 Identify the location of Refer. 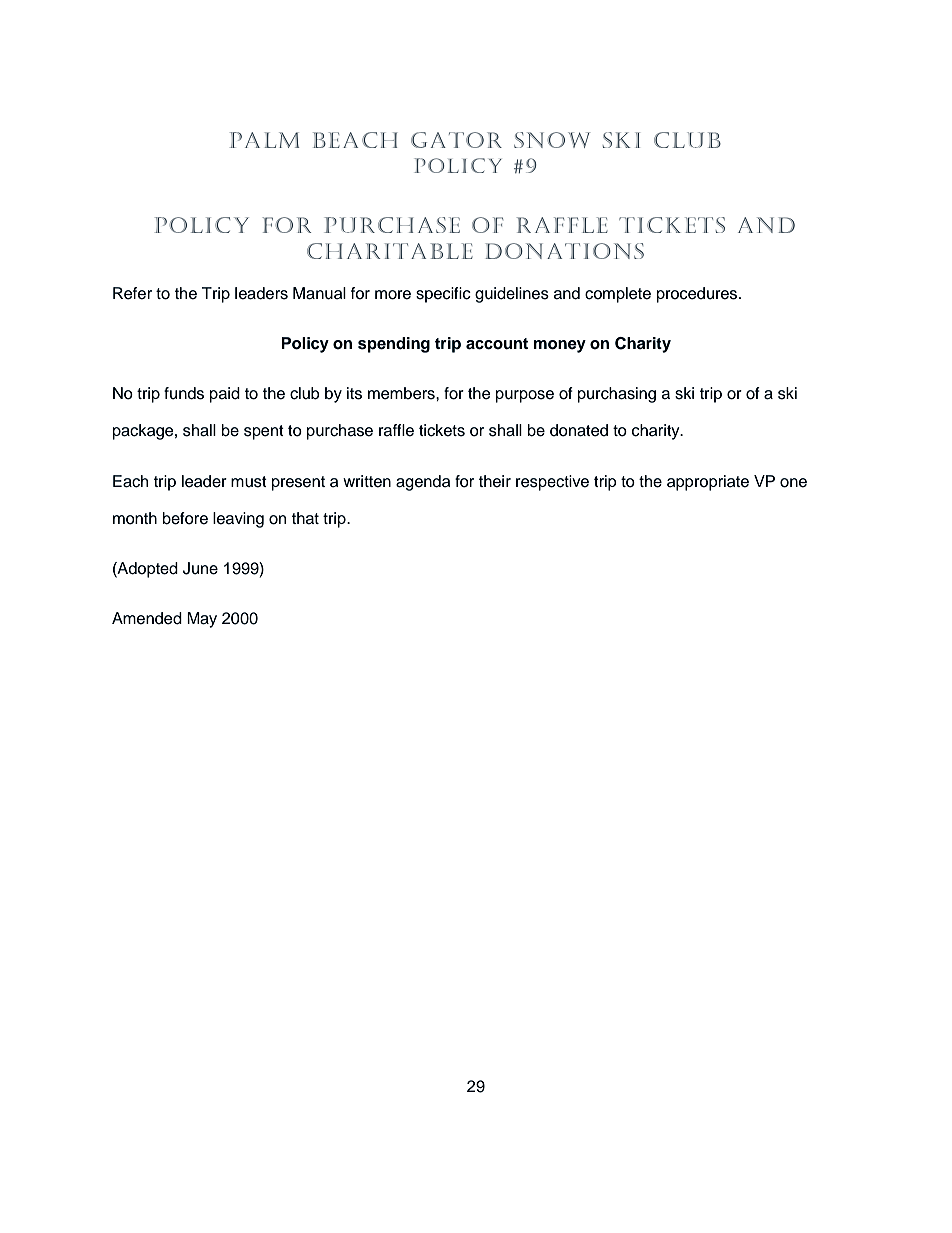
(132, 293).
